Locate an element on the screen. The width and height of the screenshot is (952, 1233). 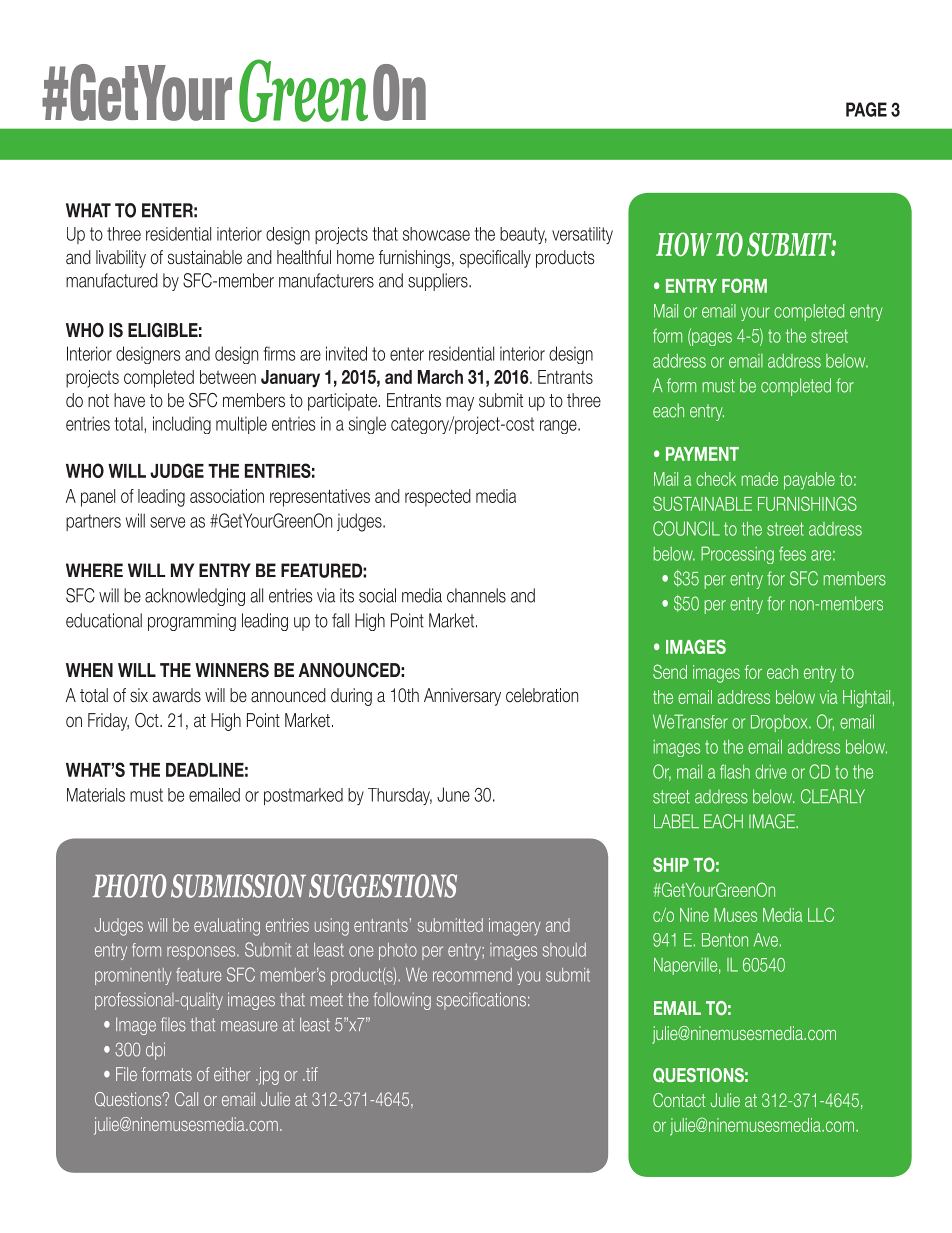
suppliers is located at coordinates (439, 282).
